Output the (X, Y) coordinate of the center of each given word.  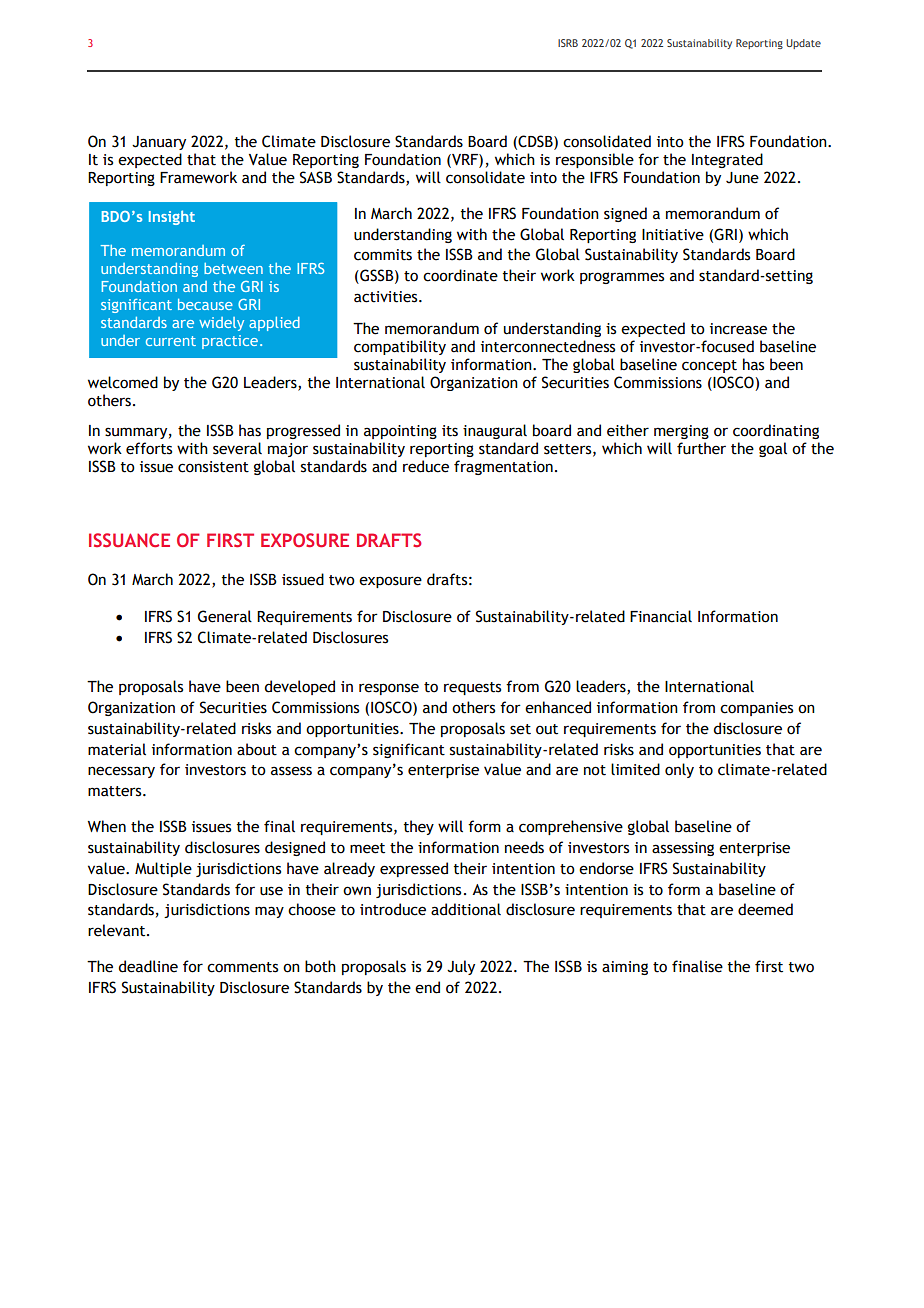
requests (472, 688)
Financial (661, 616)
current (171, 341)
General (225, 616)
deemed (765, 909)
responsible (595, 160)
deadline (148, 966)
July (461, 967)
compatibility (400, 347)
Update (803, 44)
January (159, 143)
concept (709, 366)
